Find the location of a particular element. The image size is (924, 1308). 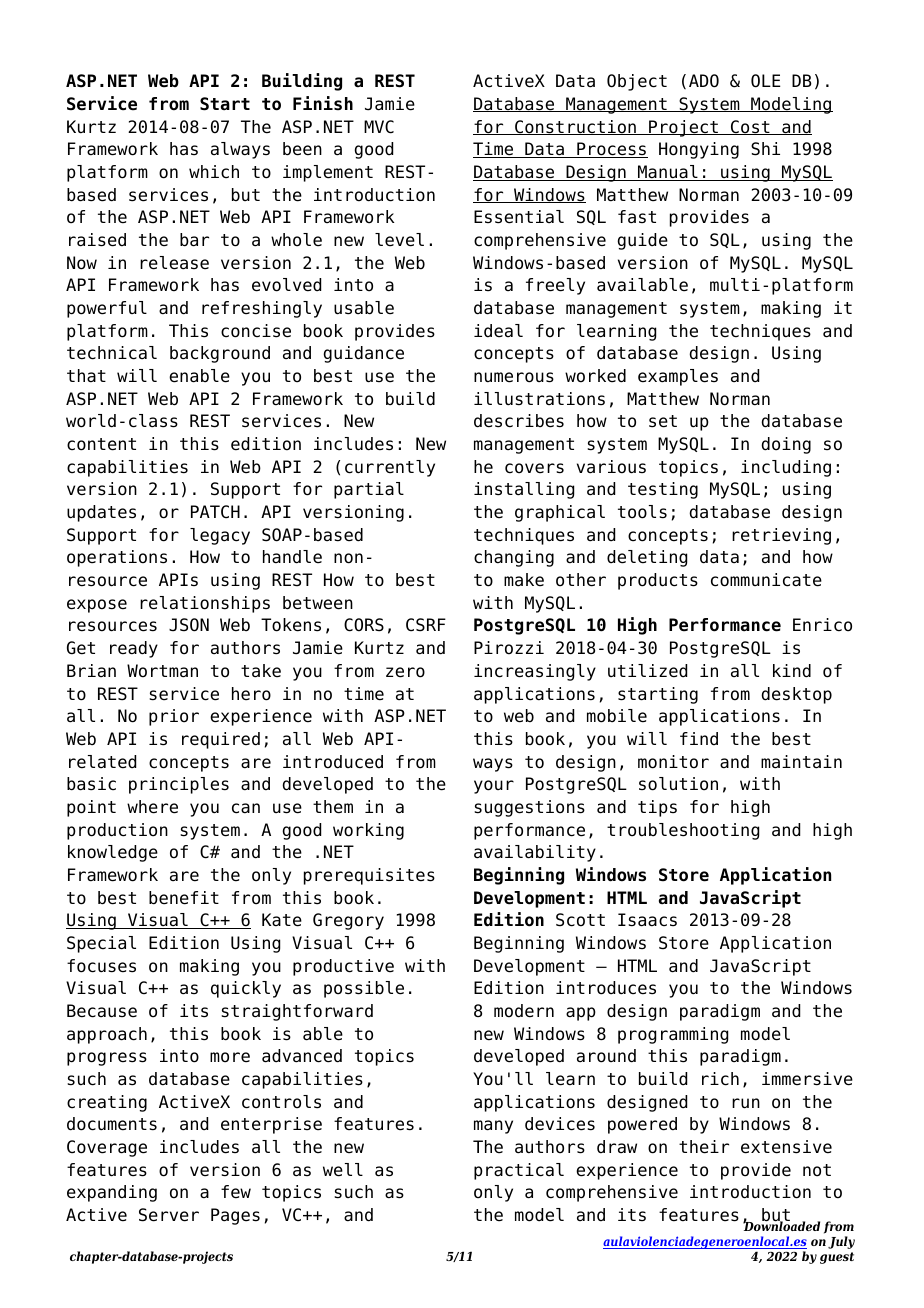

kind is located at coordinates (792, 671).
